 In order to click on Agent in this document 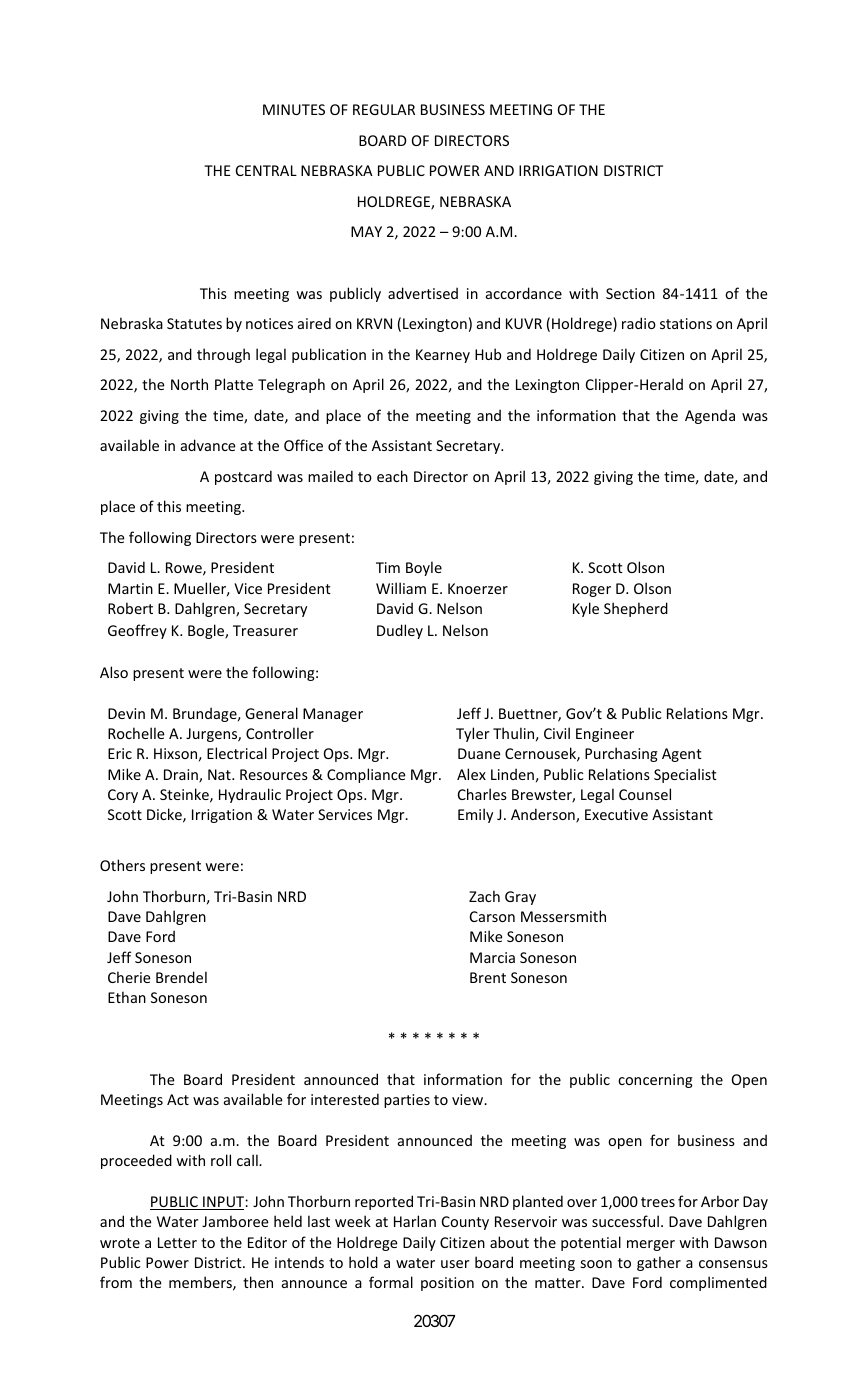, I will do `click(682, 755)`.
